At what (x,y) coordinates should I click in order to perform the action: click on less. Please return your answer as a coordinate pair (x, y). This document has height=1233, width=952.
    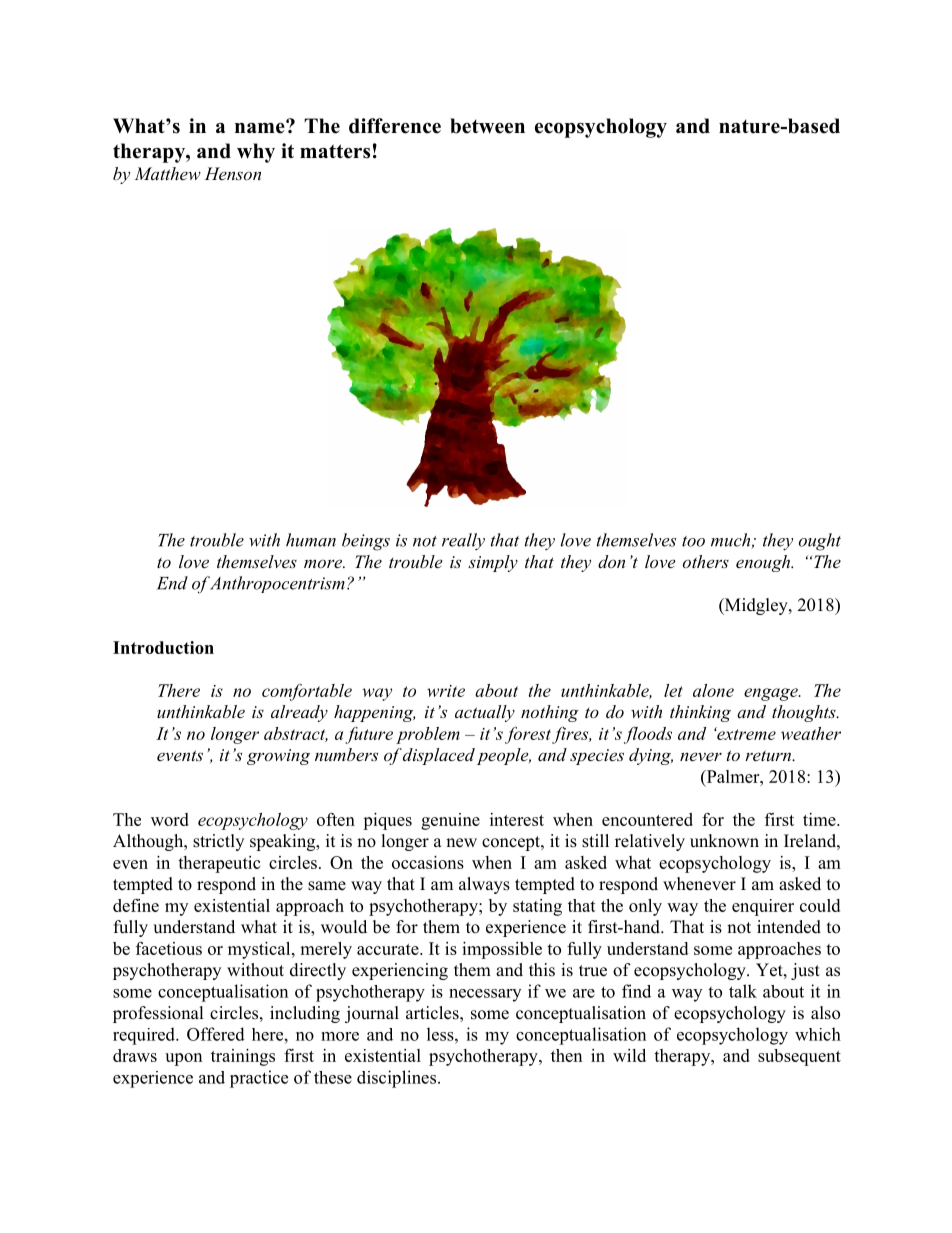
    Looking at the image, I should click on (441, 1034).
